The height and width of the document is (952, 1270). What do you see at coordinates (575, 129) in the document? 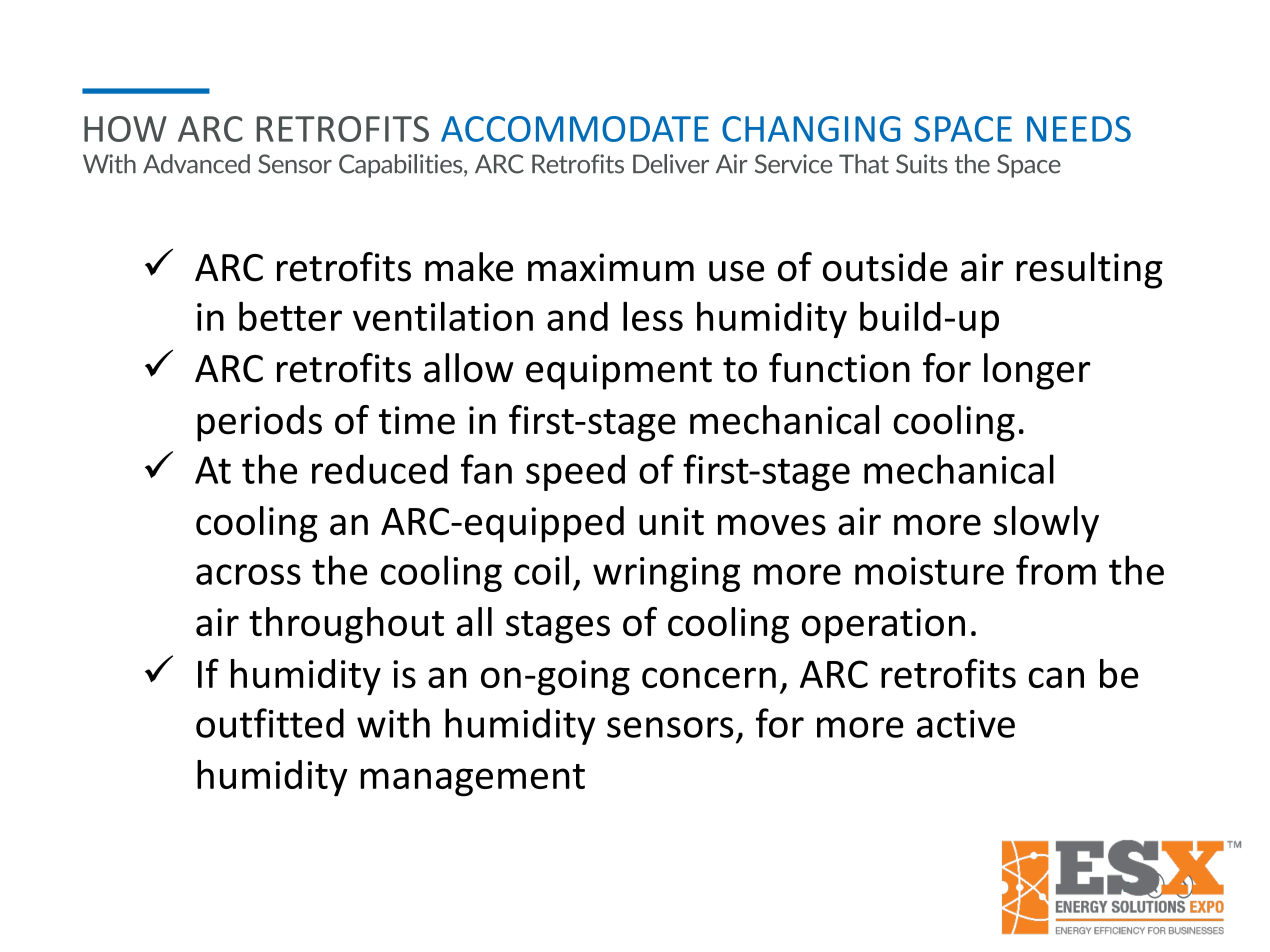
I see `ACCOMMODATE` at bounding box center [575, 129].
